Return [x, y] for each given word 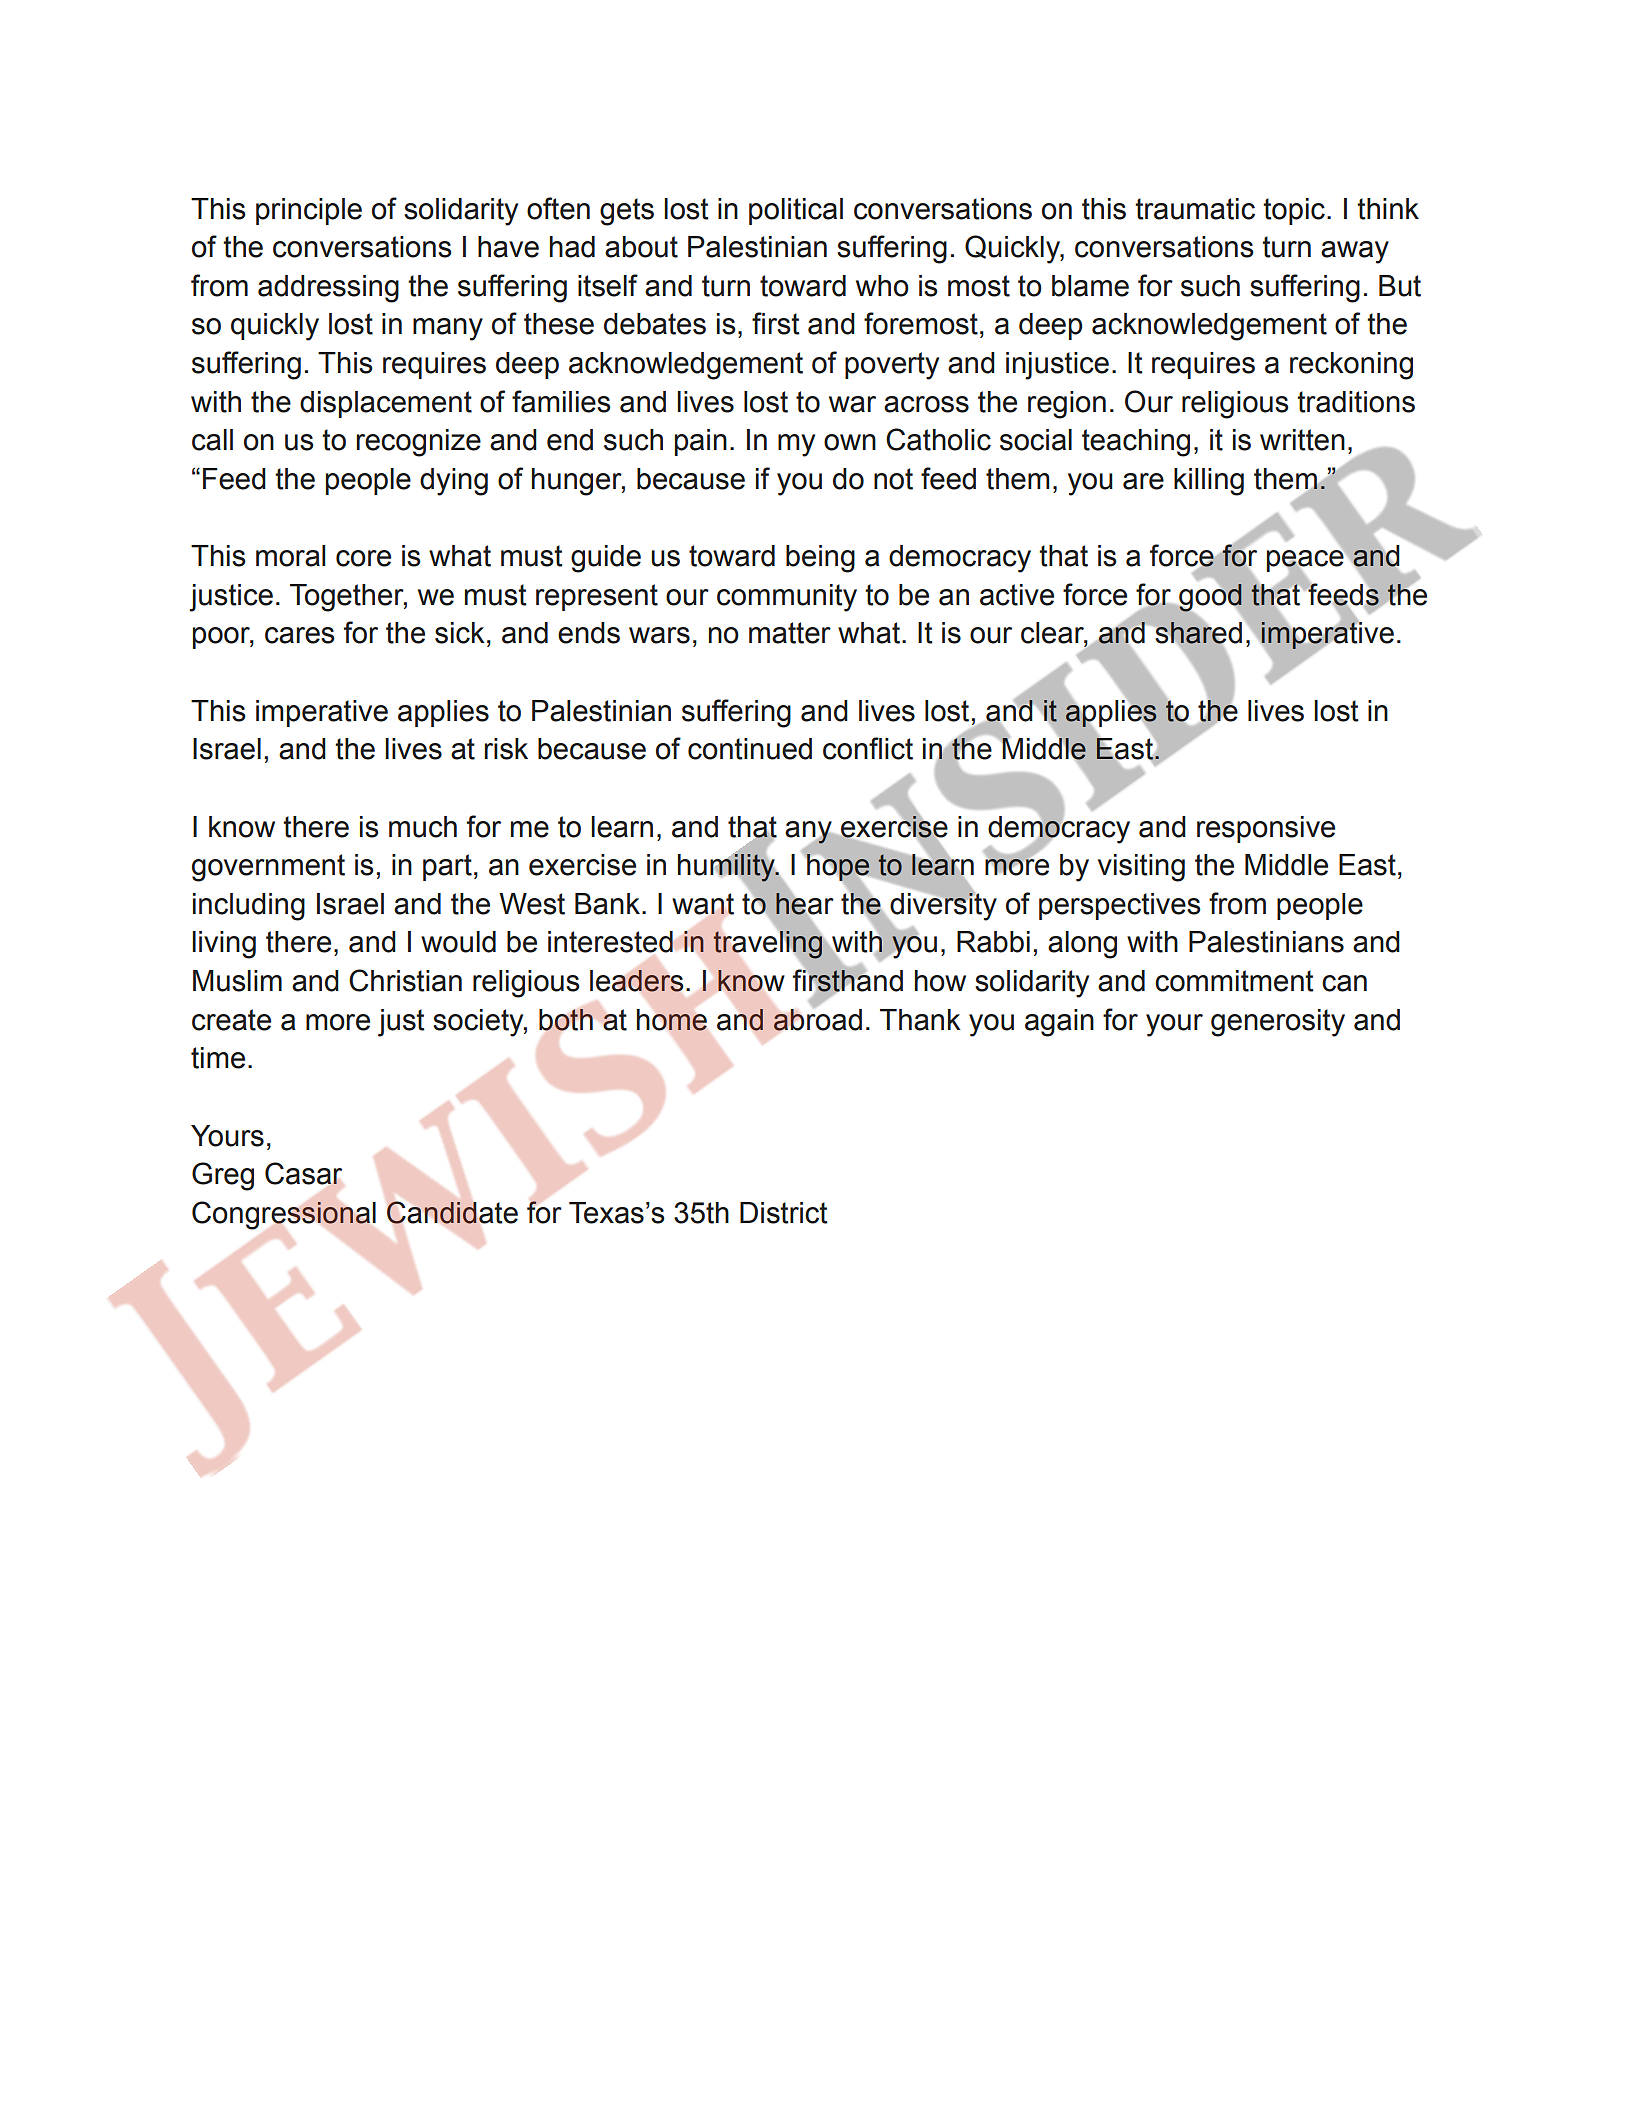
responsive [1266, 829]
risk [506, 749]
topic [1294, 211]
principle [309, 211]
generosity [1278, 1023]
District [784, 1213]
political [796, 211]
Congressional [284, 1215]
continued [750, 749]
